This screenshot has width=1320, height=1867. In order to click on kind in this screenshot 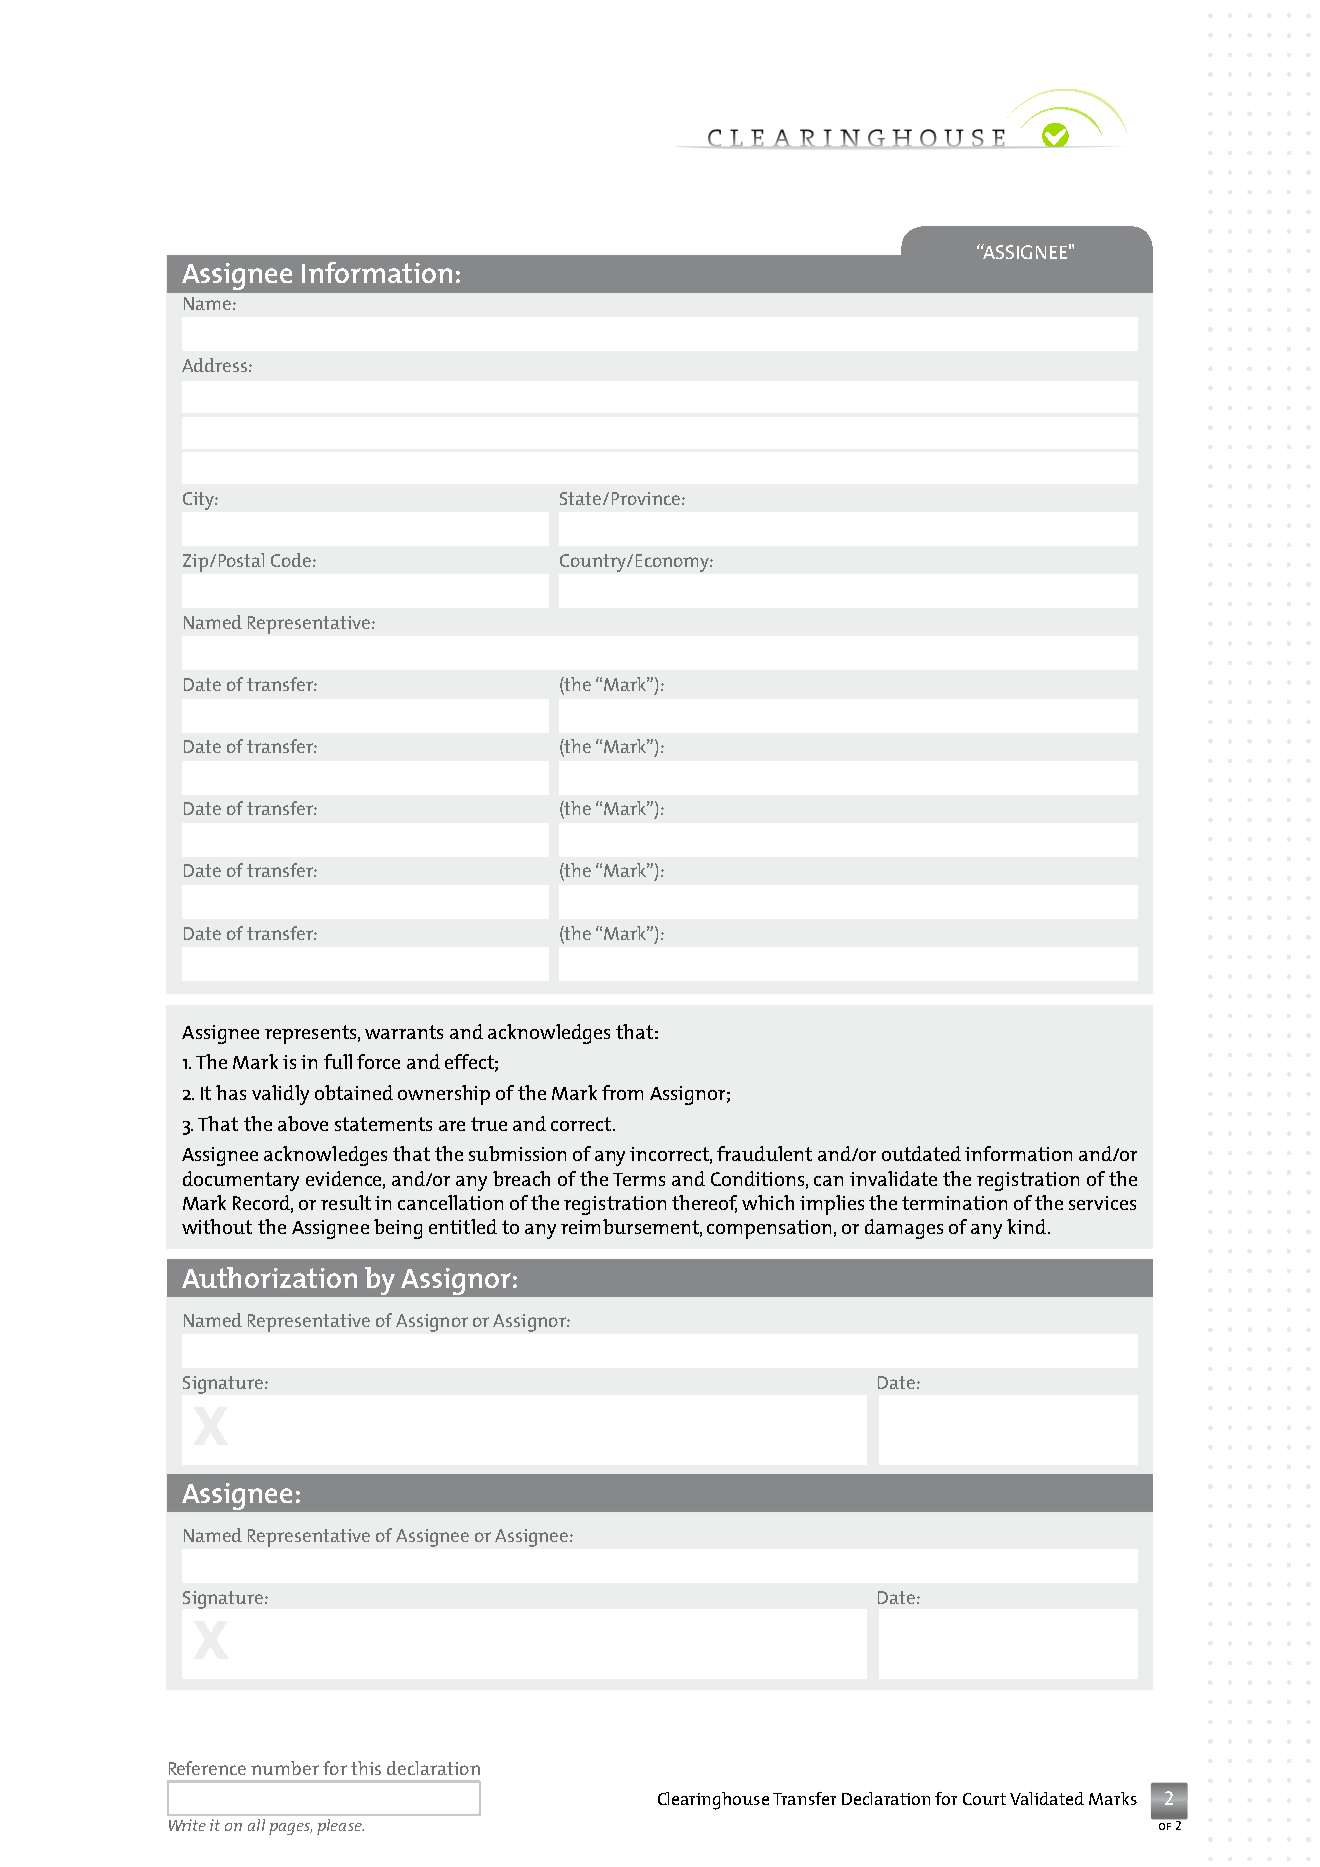, I will do `click(1028, 1226)`.
